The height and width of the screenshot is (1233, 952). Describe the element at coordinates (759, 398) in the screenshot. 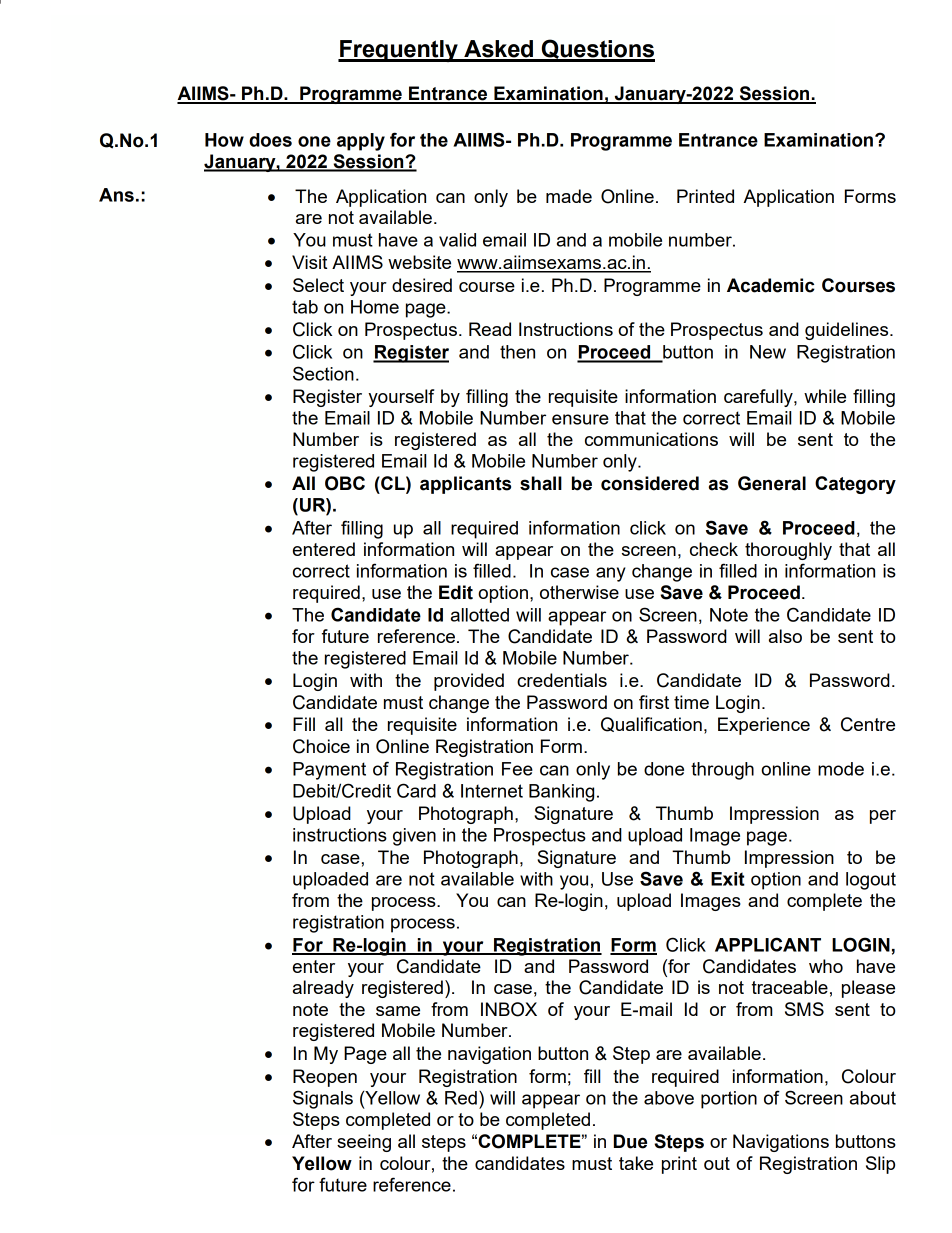

I see `carefully` at that location.
